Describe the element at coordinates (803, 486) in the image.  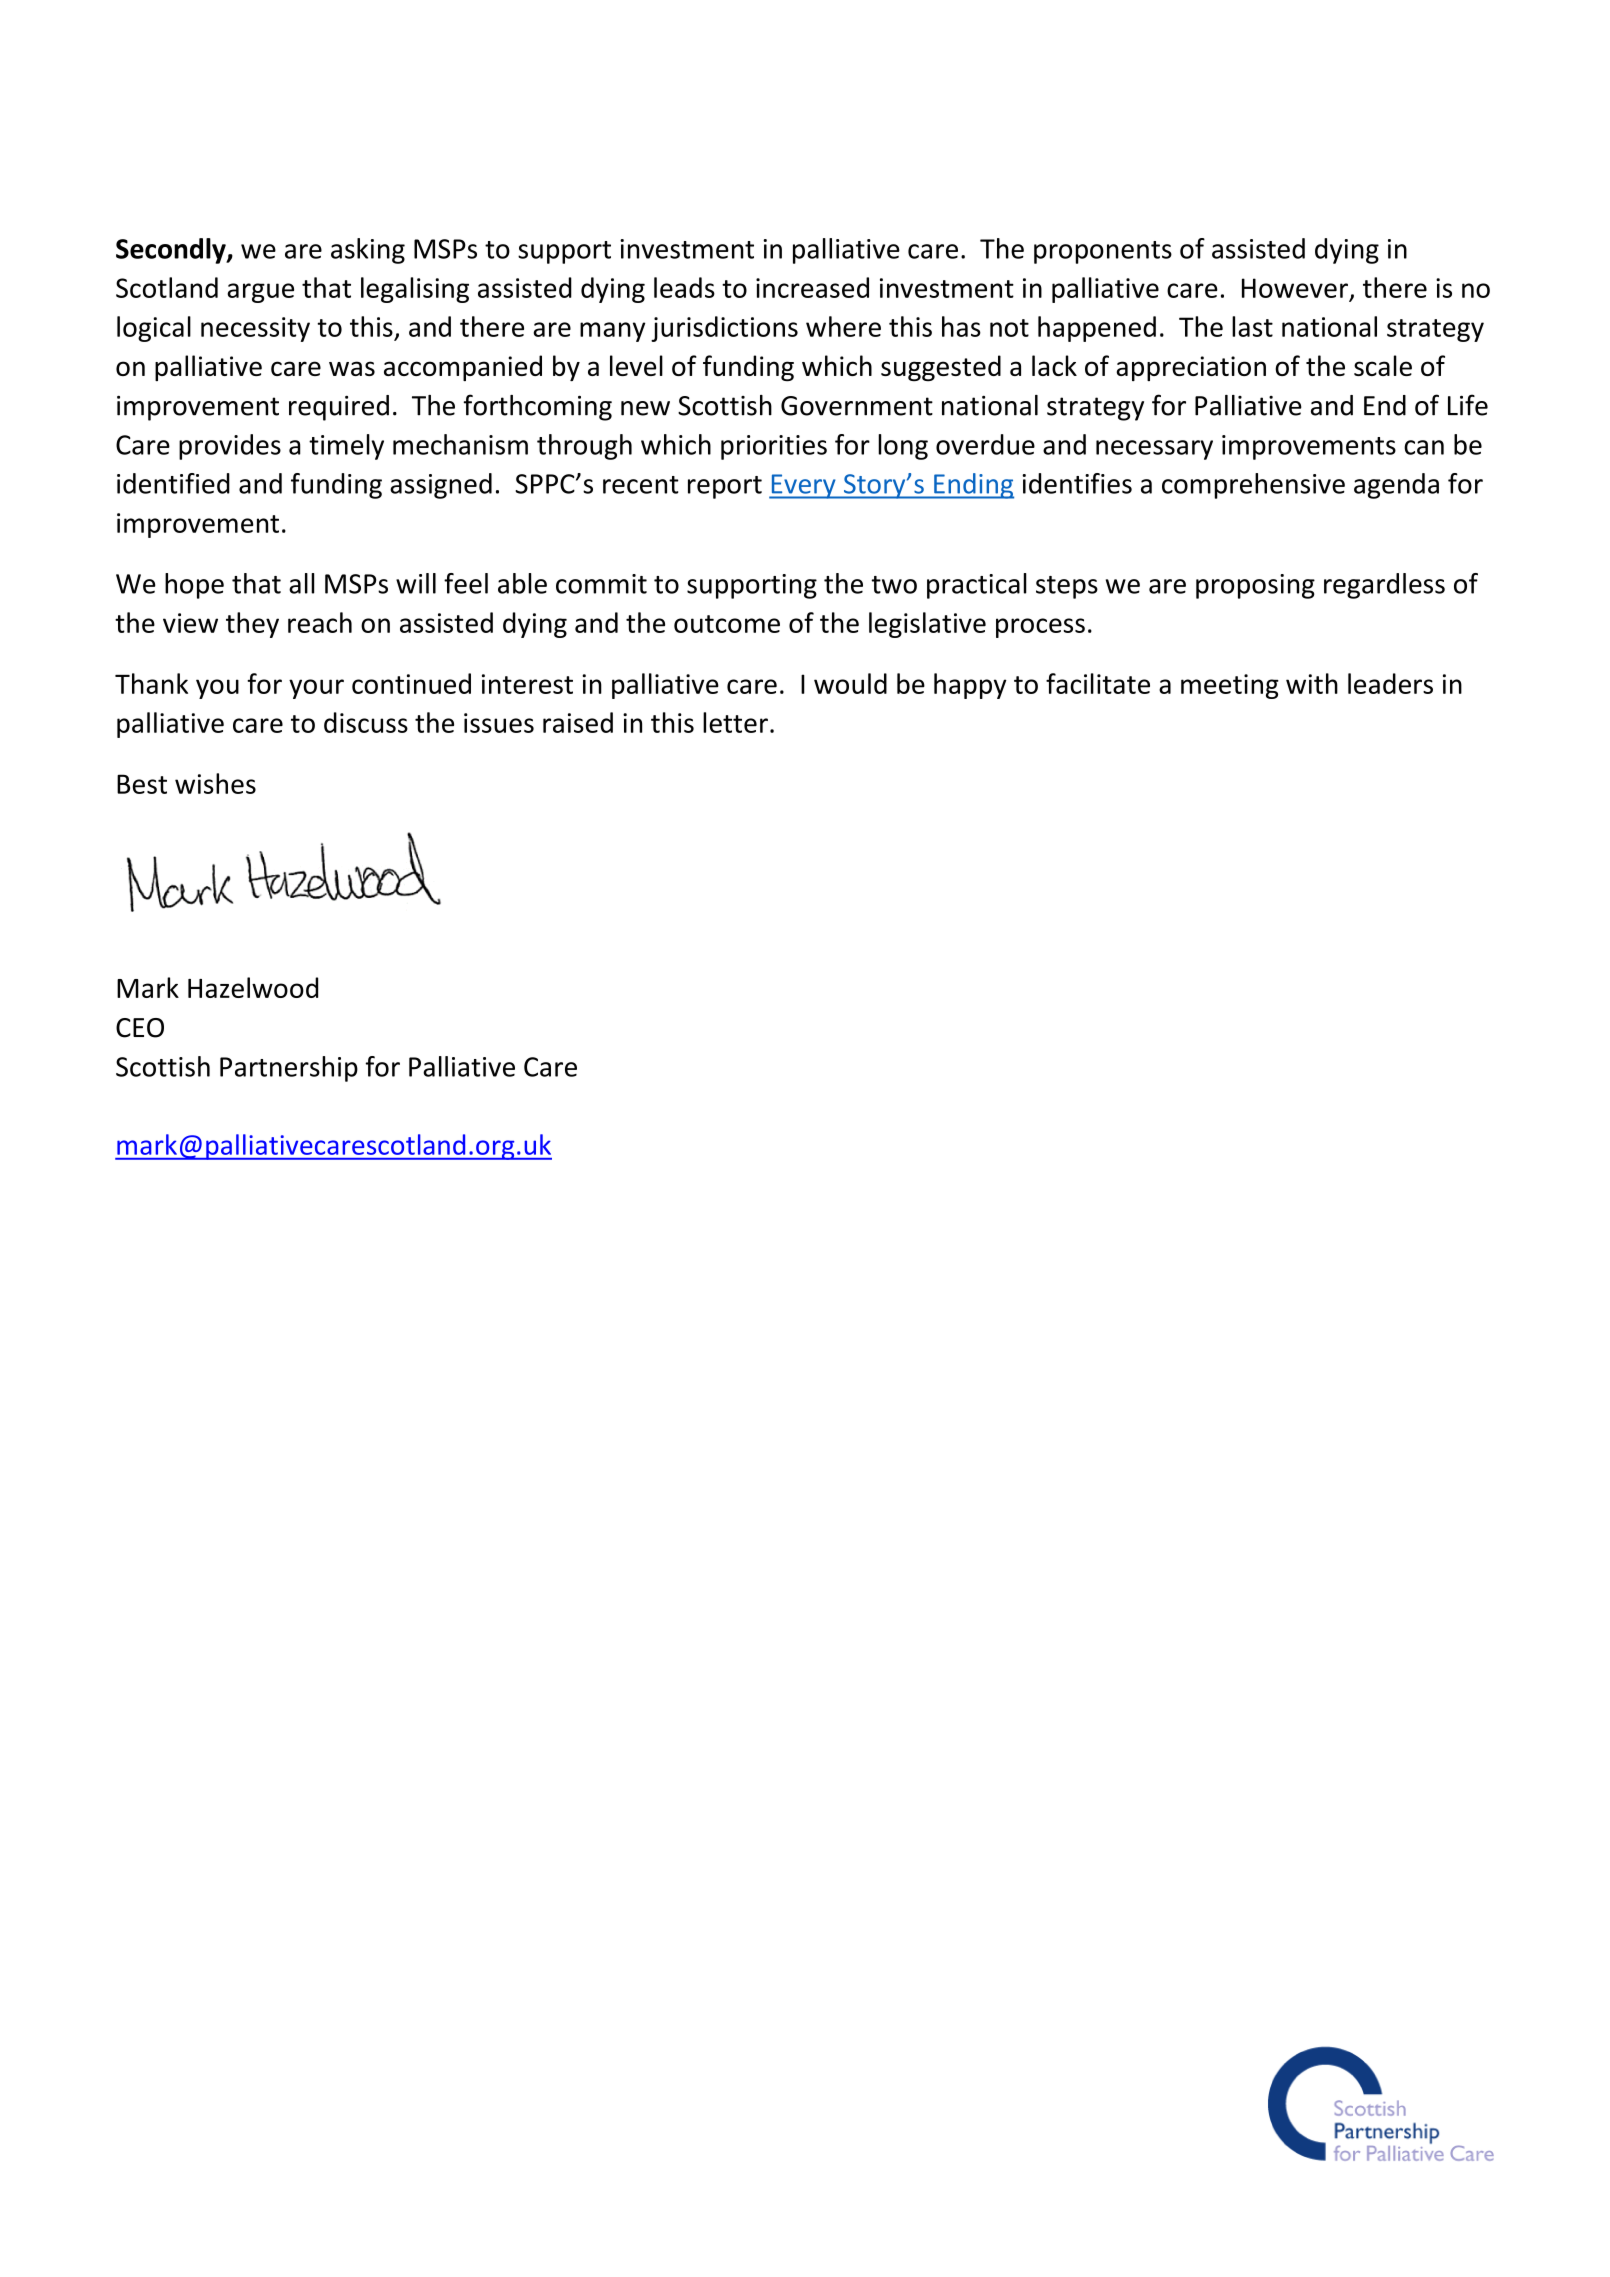
I see `Every` at that location.
